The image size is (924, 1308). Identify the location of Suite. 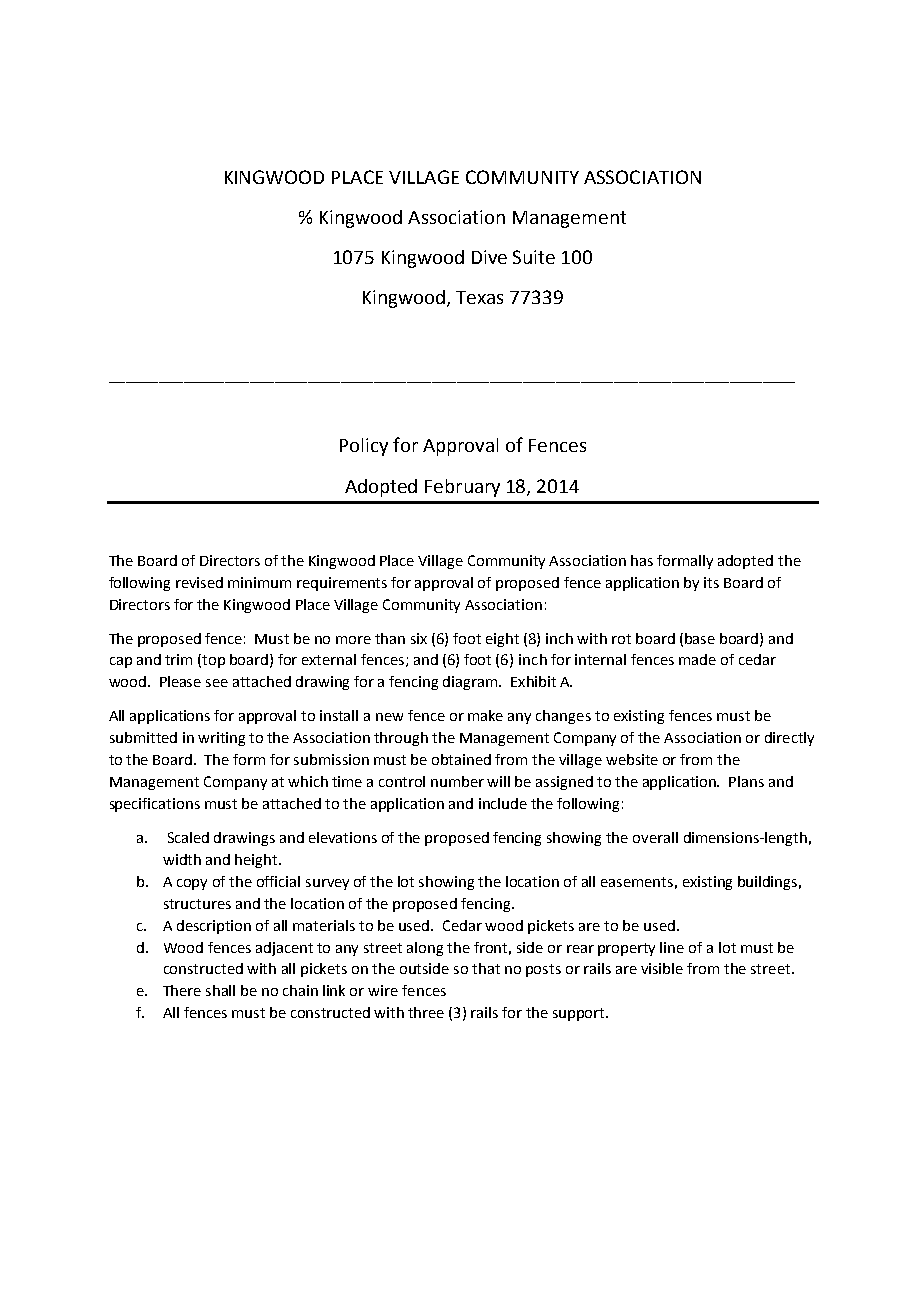
(534, 257).
